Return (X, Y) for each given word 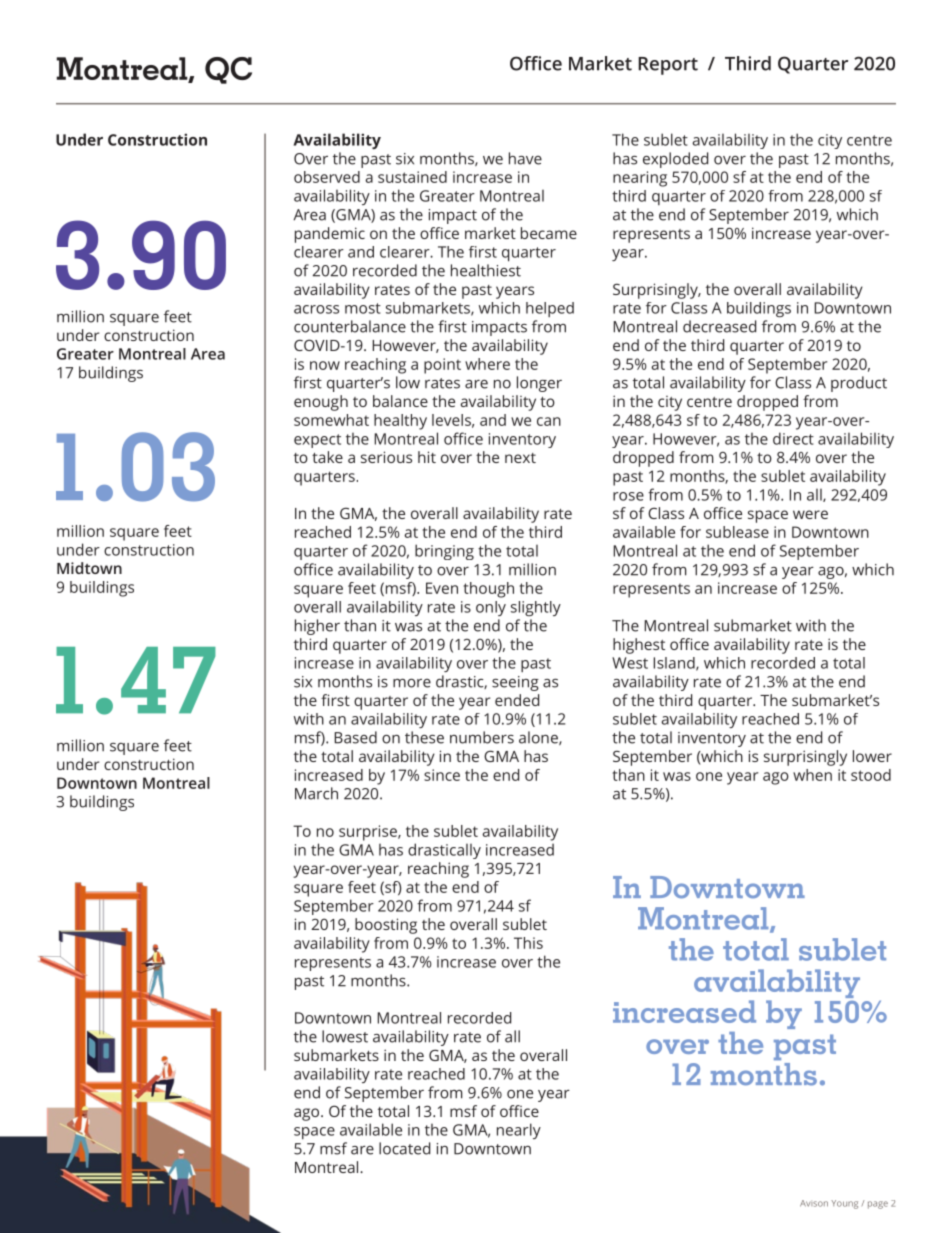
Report (668, 66)
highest (639, 646)
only (491, 608)
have (525, 158)
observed (327, 177)
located (404, 1148)
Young (844, 1204)
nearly (519, 1131)
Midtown (89, 568)
